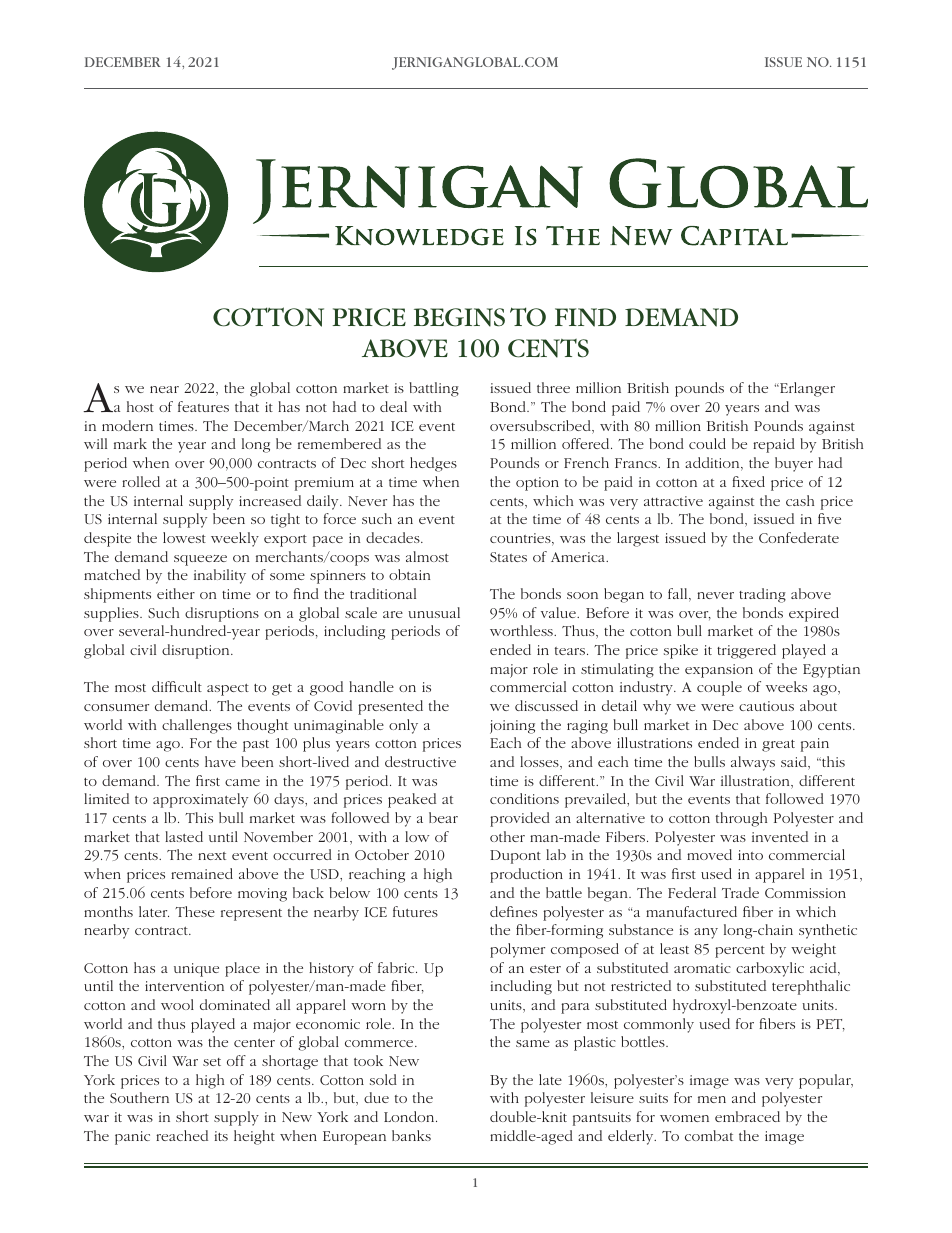  Describe the element at coordinates (203, 406) in the screenshot. I see `features` at that location.
